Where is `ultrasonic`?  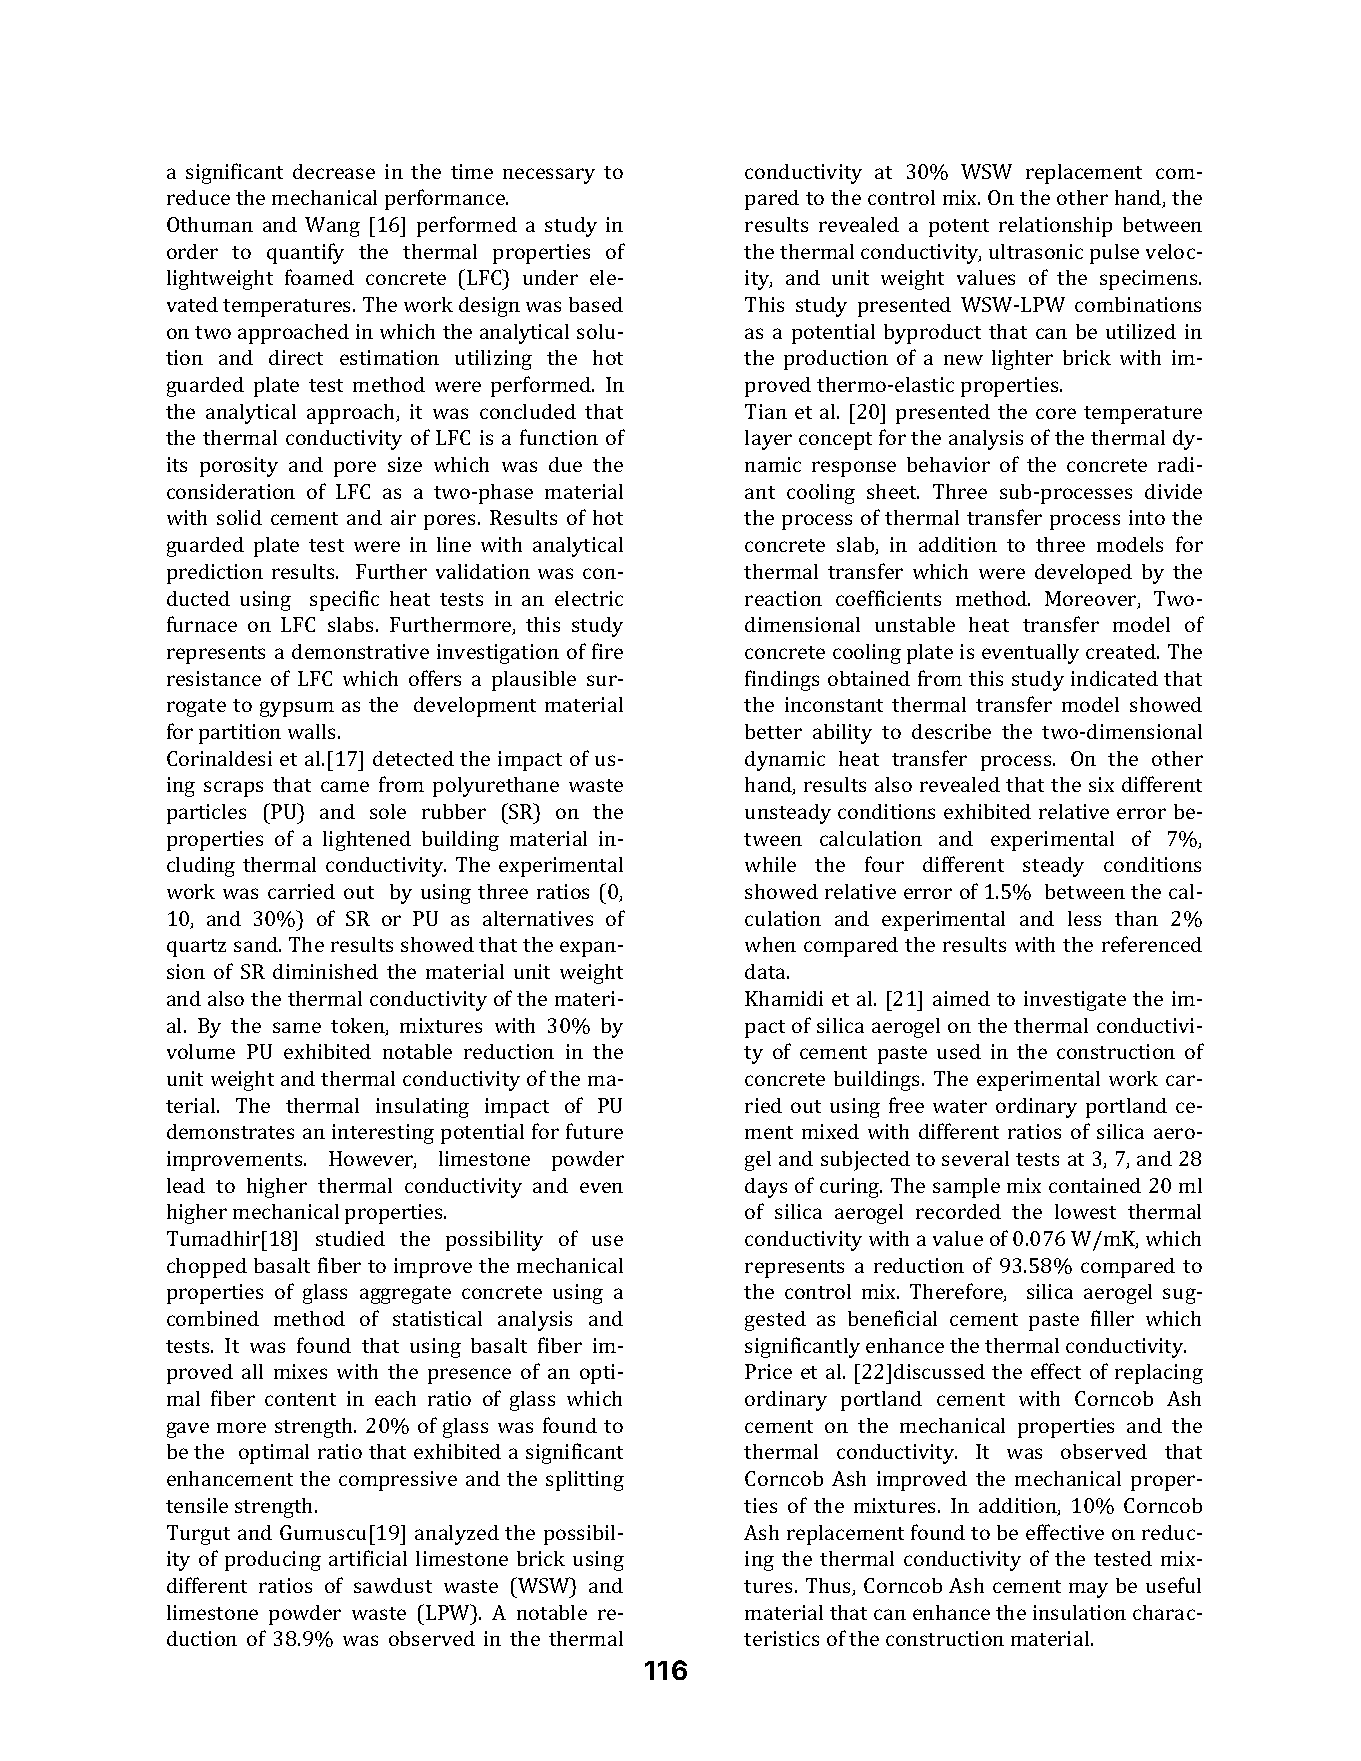 ultrasonic is located at coordinates (1036, 251).
